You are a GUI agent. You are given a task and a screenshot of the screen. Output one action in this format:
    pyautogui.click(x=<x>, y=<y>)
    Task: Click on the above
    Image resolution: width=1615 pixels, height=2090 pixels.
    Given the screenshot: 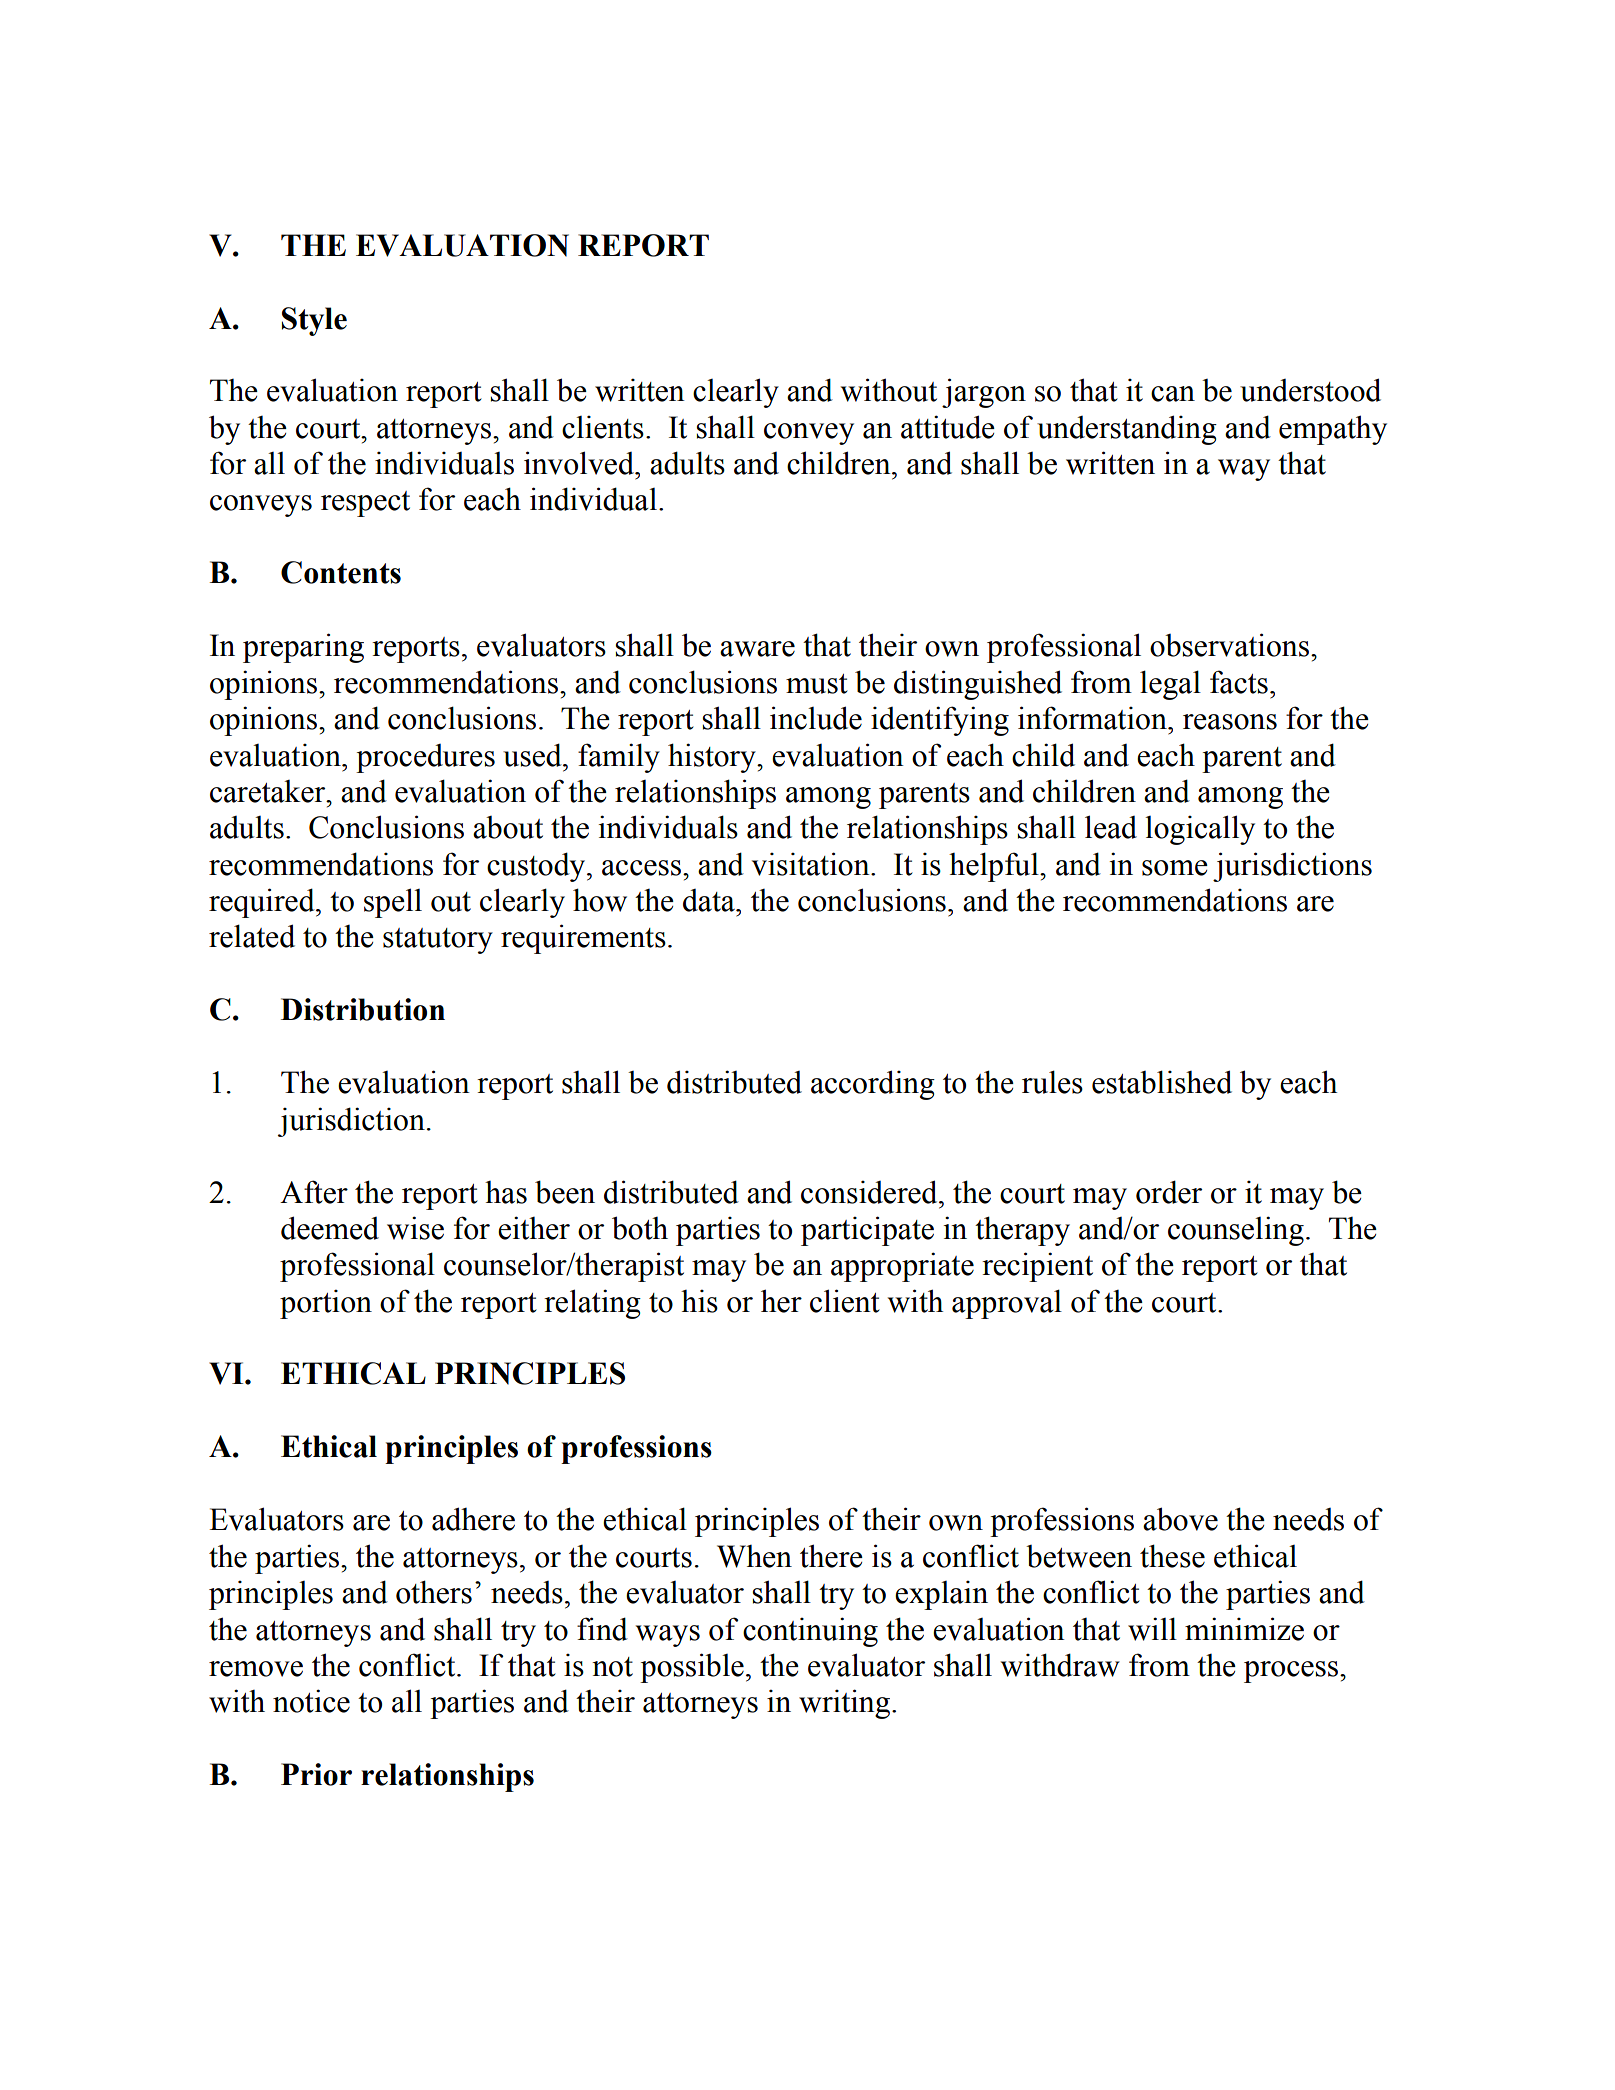 What is the action you would take?
    pyautogui.click(x=1180, y=1519)
